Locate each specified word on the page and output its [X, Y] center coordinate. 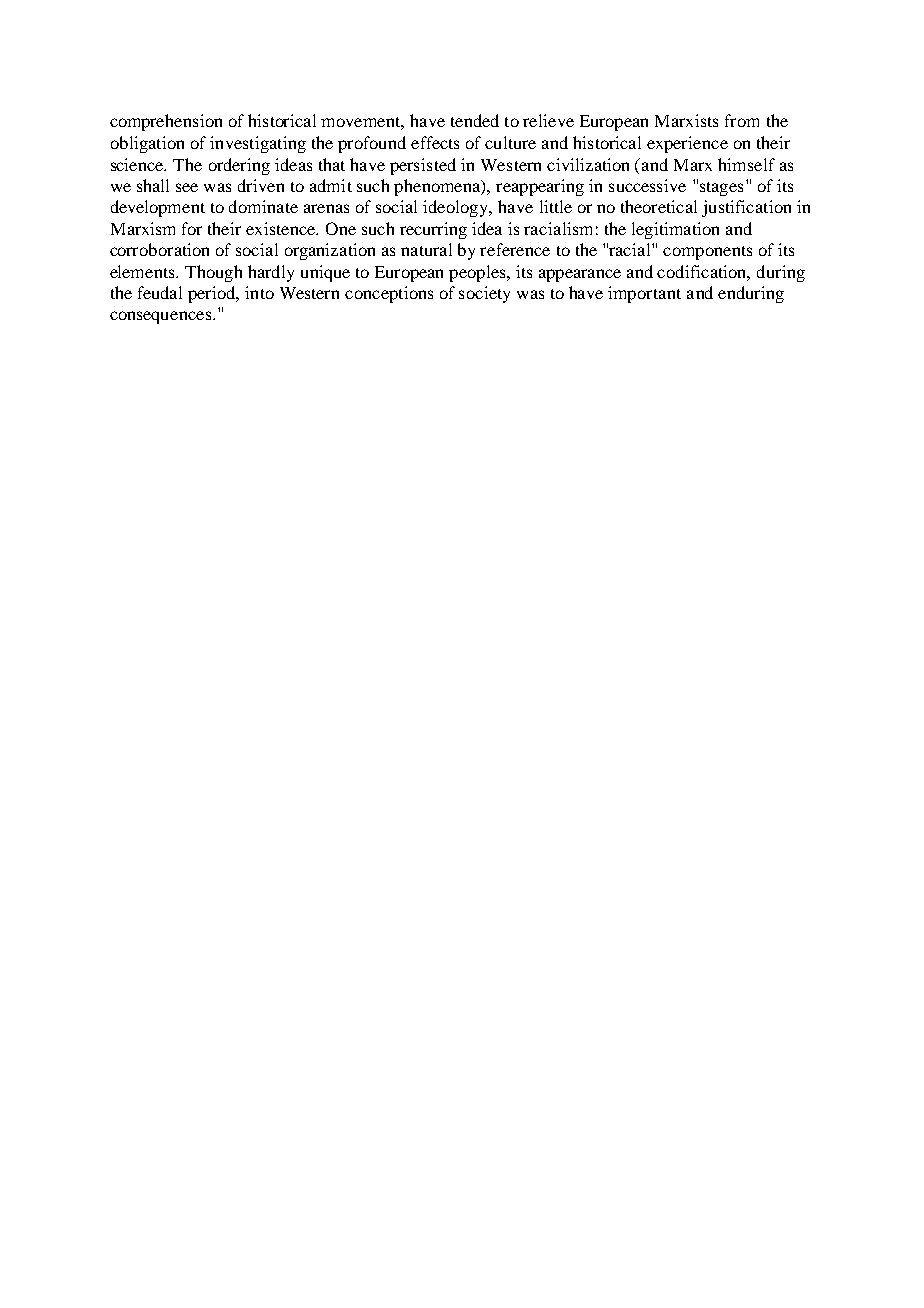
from [742, 120]
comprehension [166, 122]
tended [475, 120]
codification [703, 272]
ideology [457, 208]
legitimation [675, 230]
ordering [239, 166]
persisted [423, 166]
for [192, 228]
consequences [160, 317]
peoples [479, 273]
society [484, 294]
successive [647, 185]
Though [213, 273]
